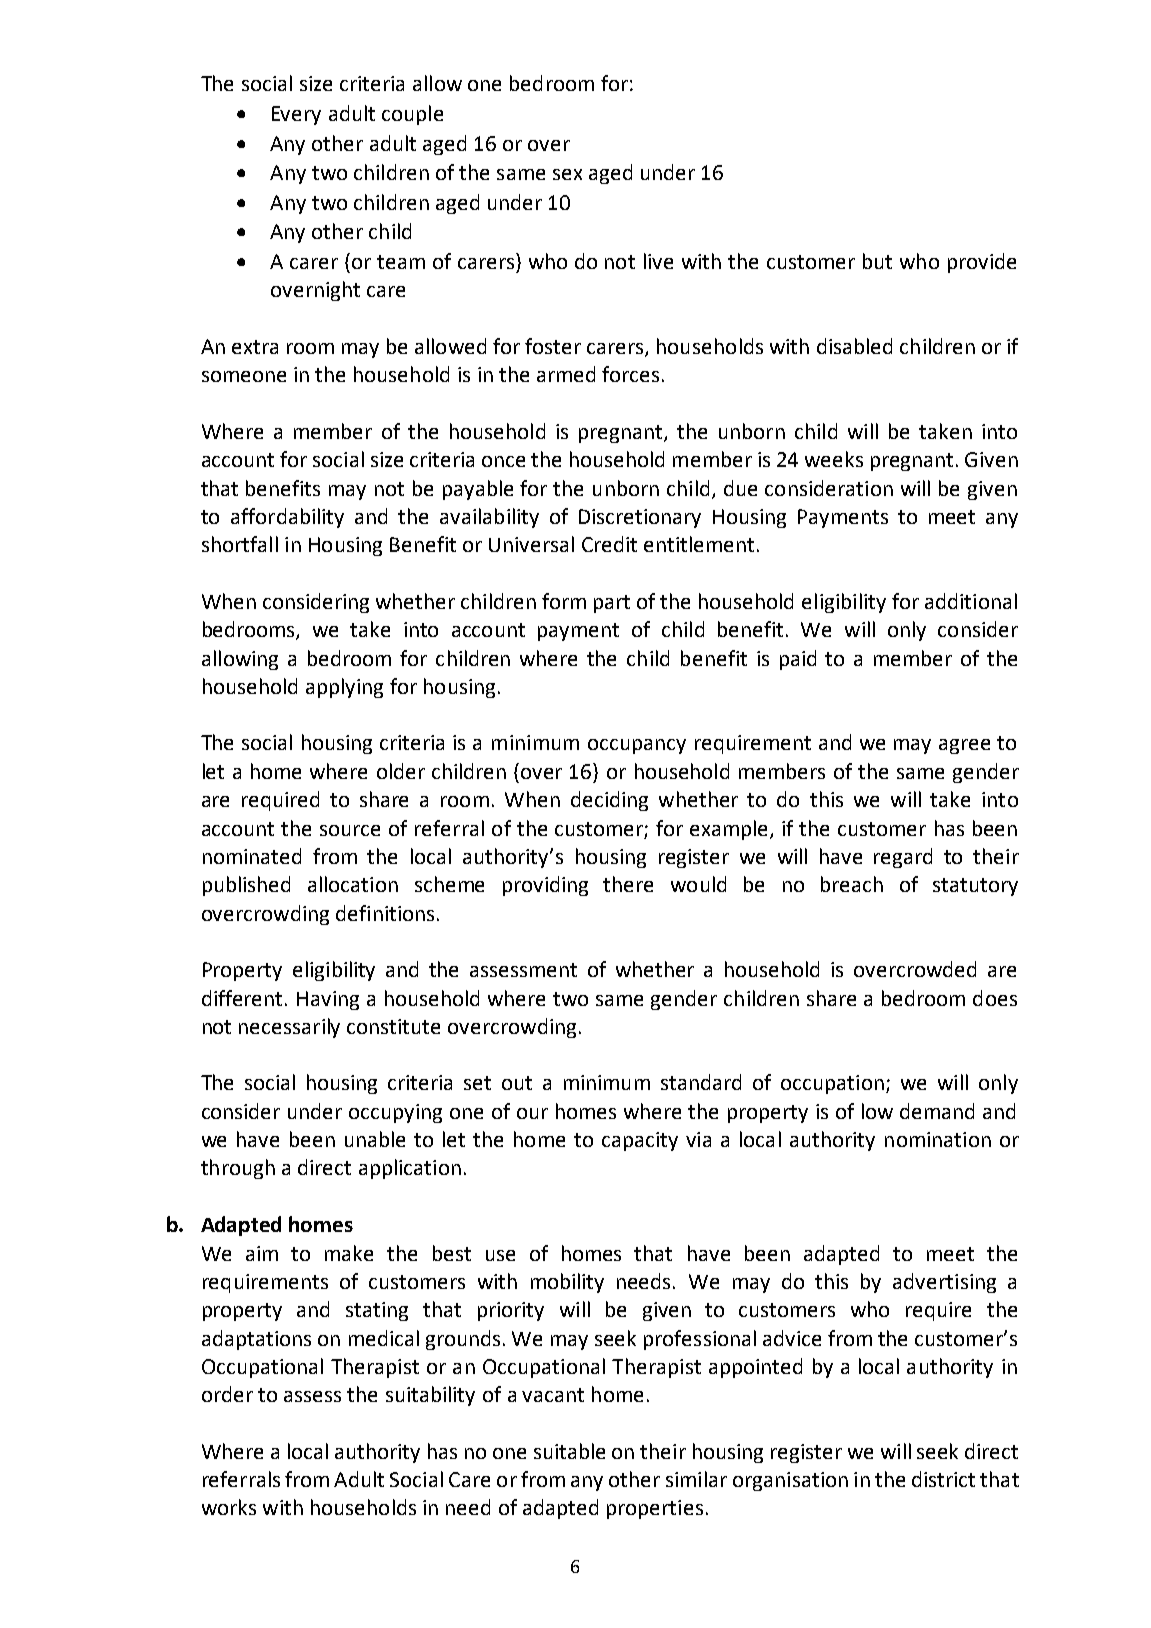 This image has width=1151, height=1628. Describe the element at coordinates (287, 518) in the image. I see `affordability` at that location.
